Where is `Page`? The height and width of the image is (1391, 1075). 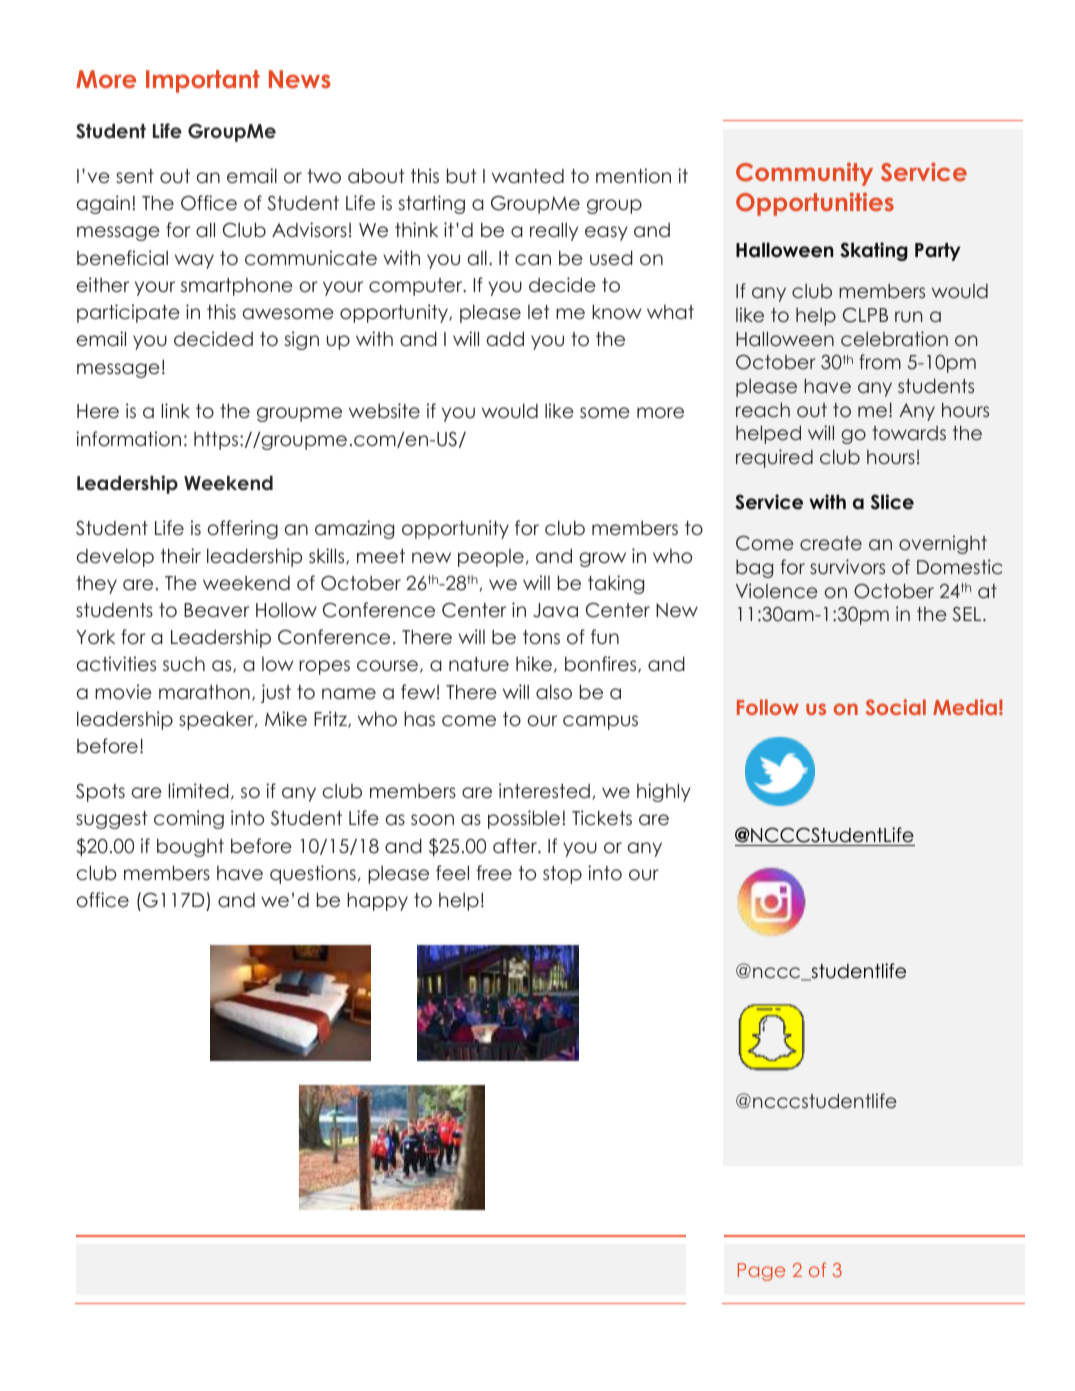
Page is located at coordinates (761, 1272).
